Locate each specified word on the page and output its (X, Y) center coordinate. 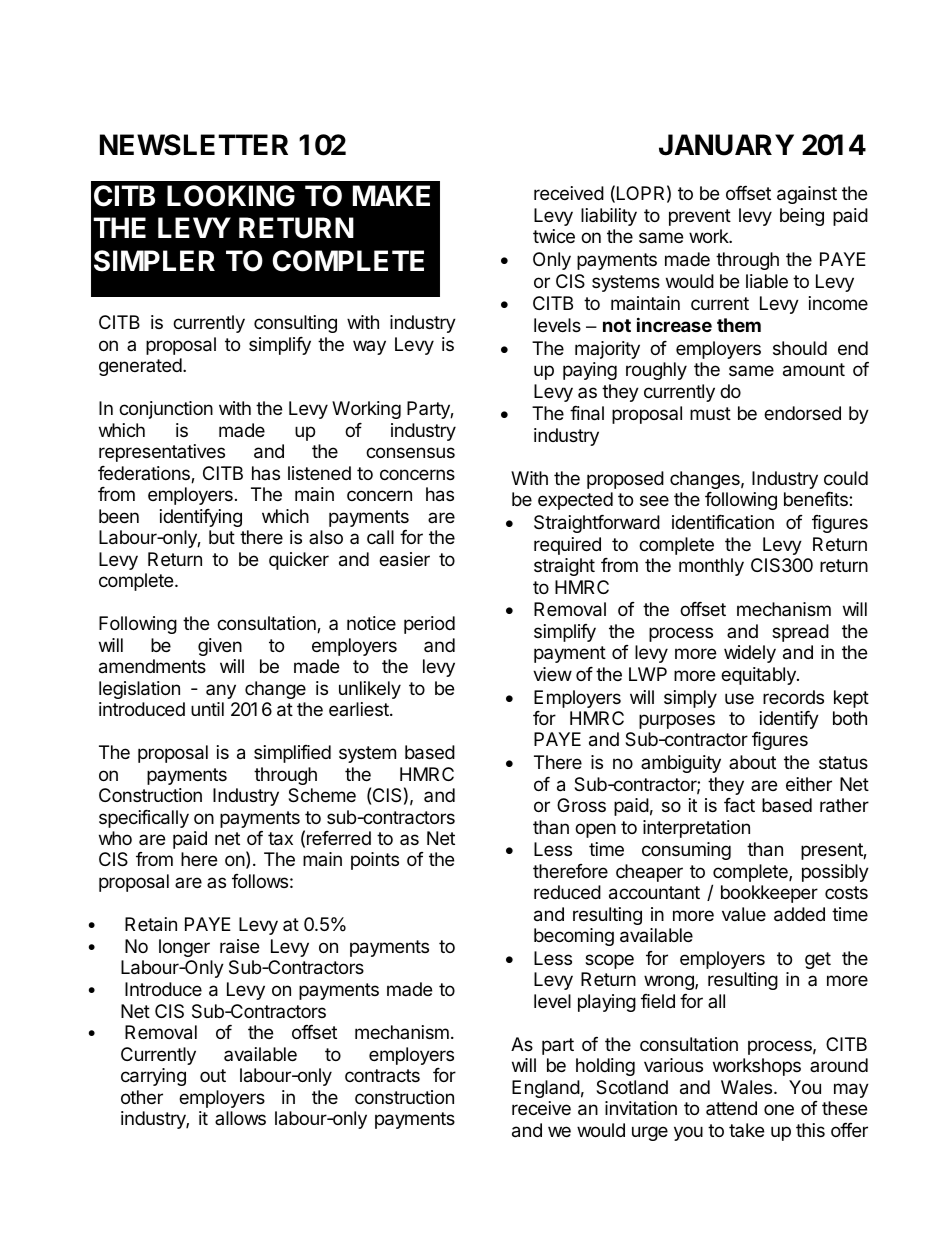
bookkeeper (769, 894)
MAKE (391, 195)
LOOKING (231, 196)
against (807, 195)
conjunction (166, 410)
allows (240, 1118)
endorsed (802, 413)
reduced (567, 892)
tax (280, 839)
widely (750, 654)
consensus (410, 452)
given (220, 647)
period (429, 625)
